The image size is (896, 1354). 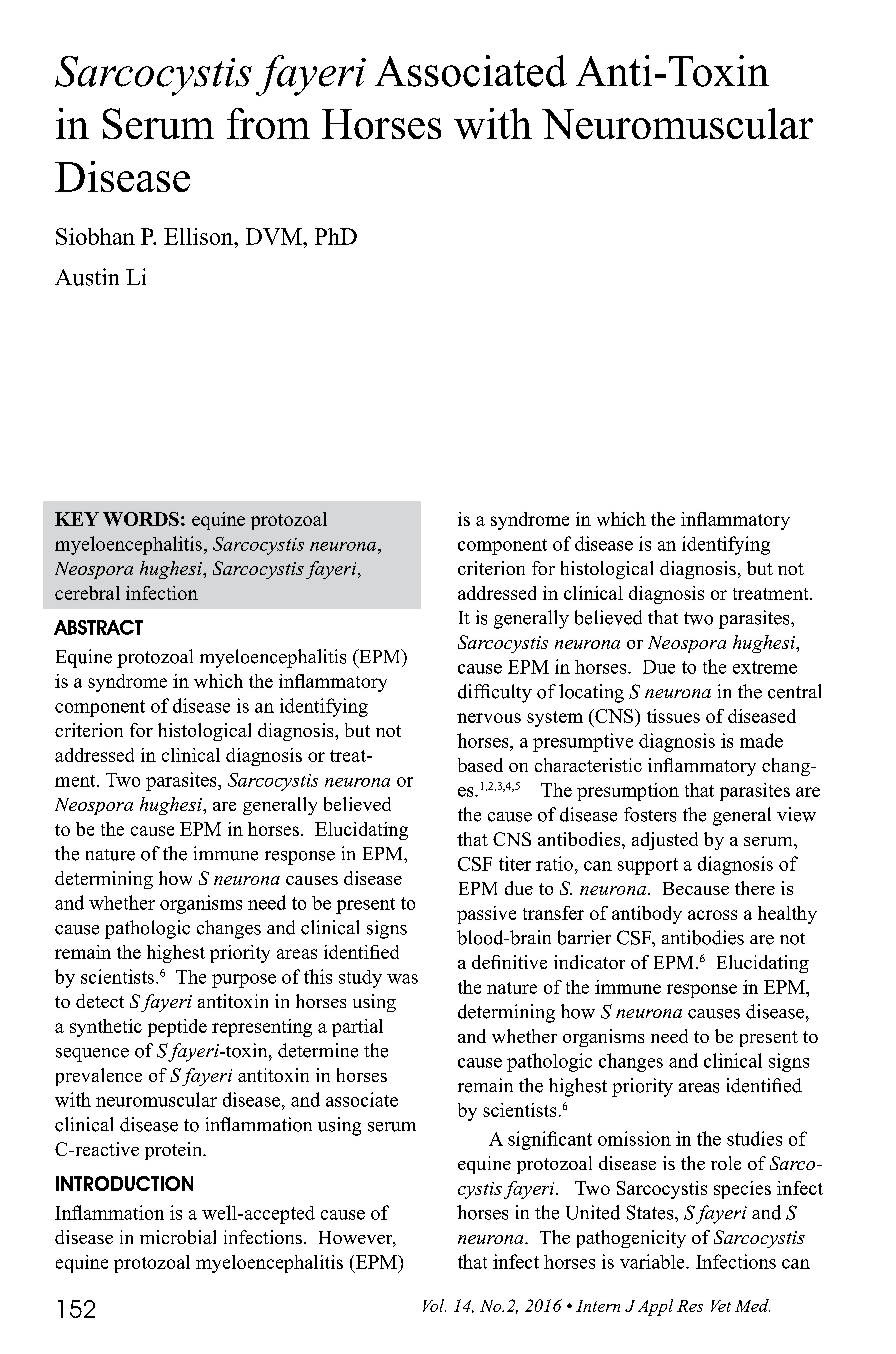 What do you see at coordinates (721, 1306) in the screenshot?
I see `Vet` at bounding box center [721, 1306].
